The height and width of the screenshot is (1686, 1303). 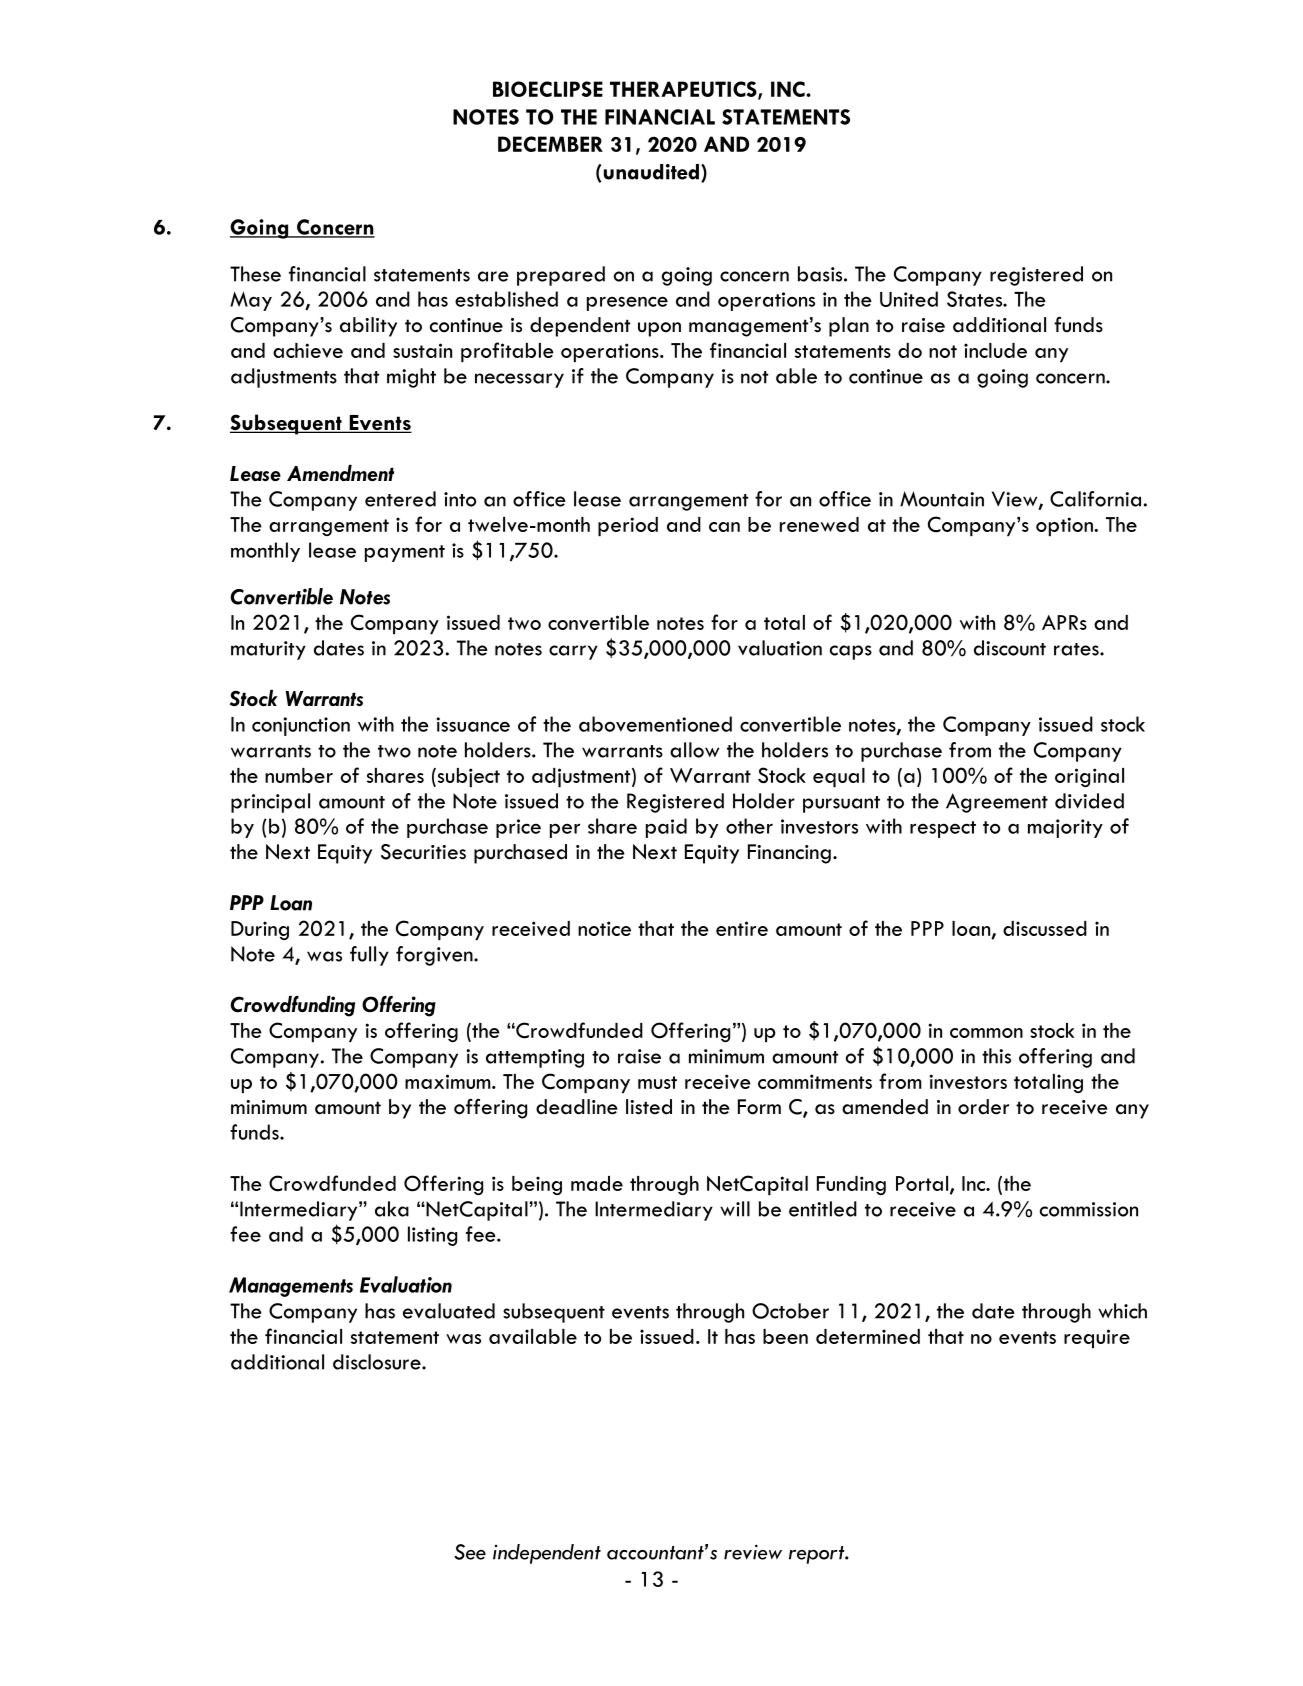 I want to click on fully, so click(x=369, y=956).
